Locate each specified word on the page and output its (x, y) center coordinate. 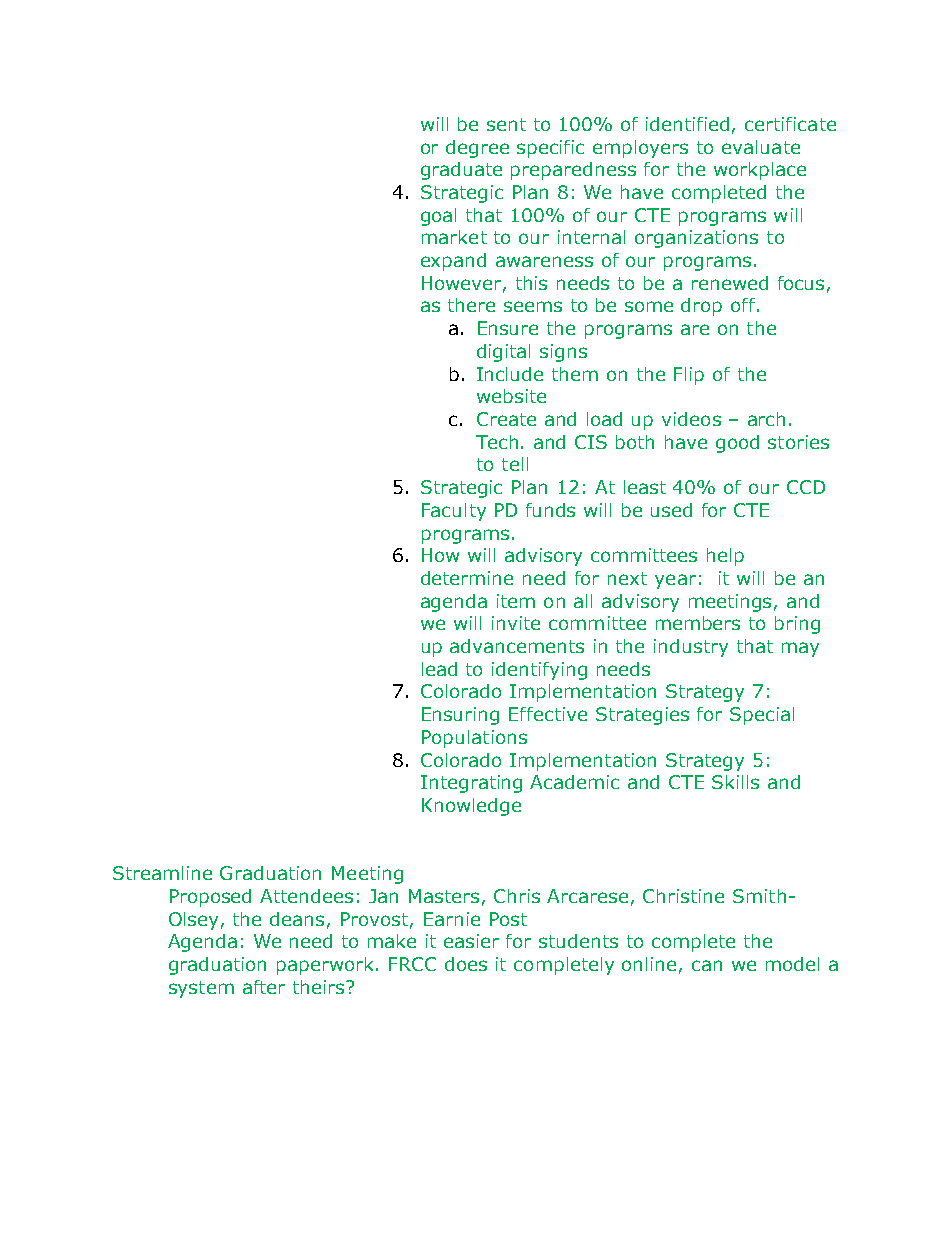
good (737, 444)
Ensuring (460, 716)
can (707, 965)
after (264, 987)
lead (439, 669)
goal (438, 217)
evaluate (761, 147)
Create (506, 419)
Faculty (454, 512)
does (466, 964)
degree (477, 149)
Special (762, 716)
